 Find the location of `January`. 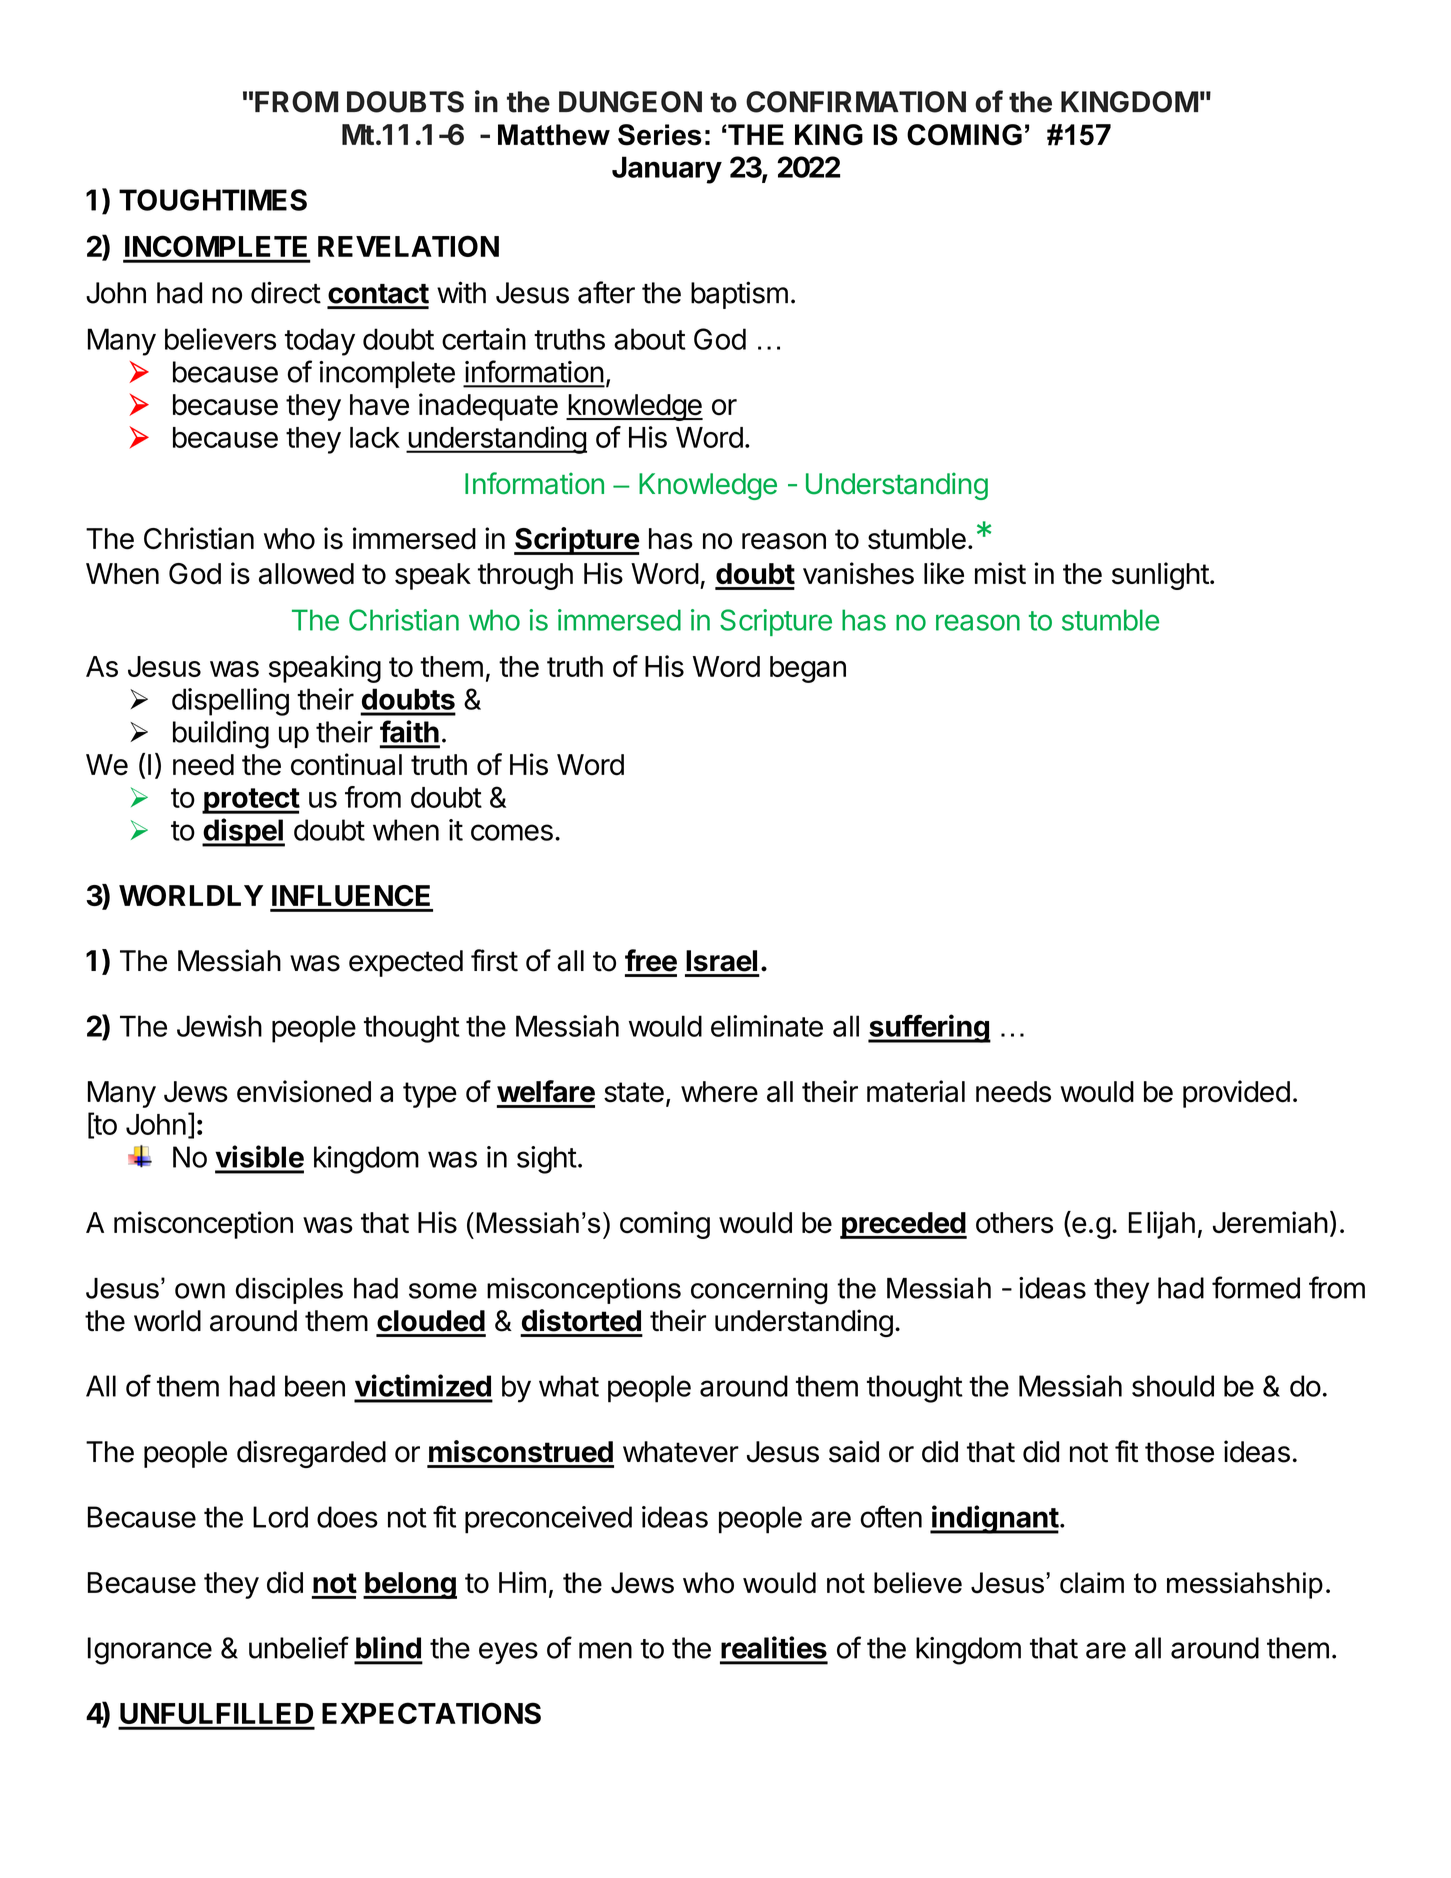

January is located at coordinates (667, 170).
